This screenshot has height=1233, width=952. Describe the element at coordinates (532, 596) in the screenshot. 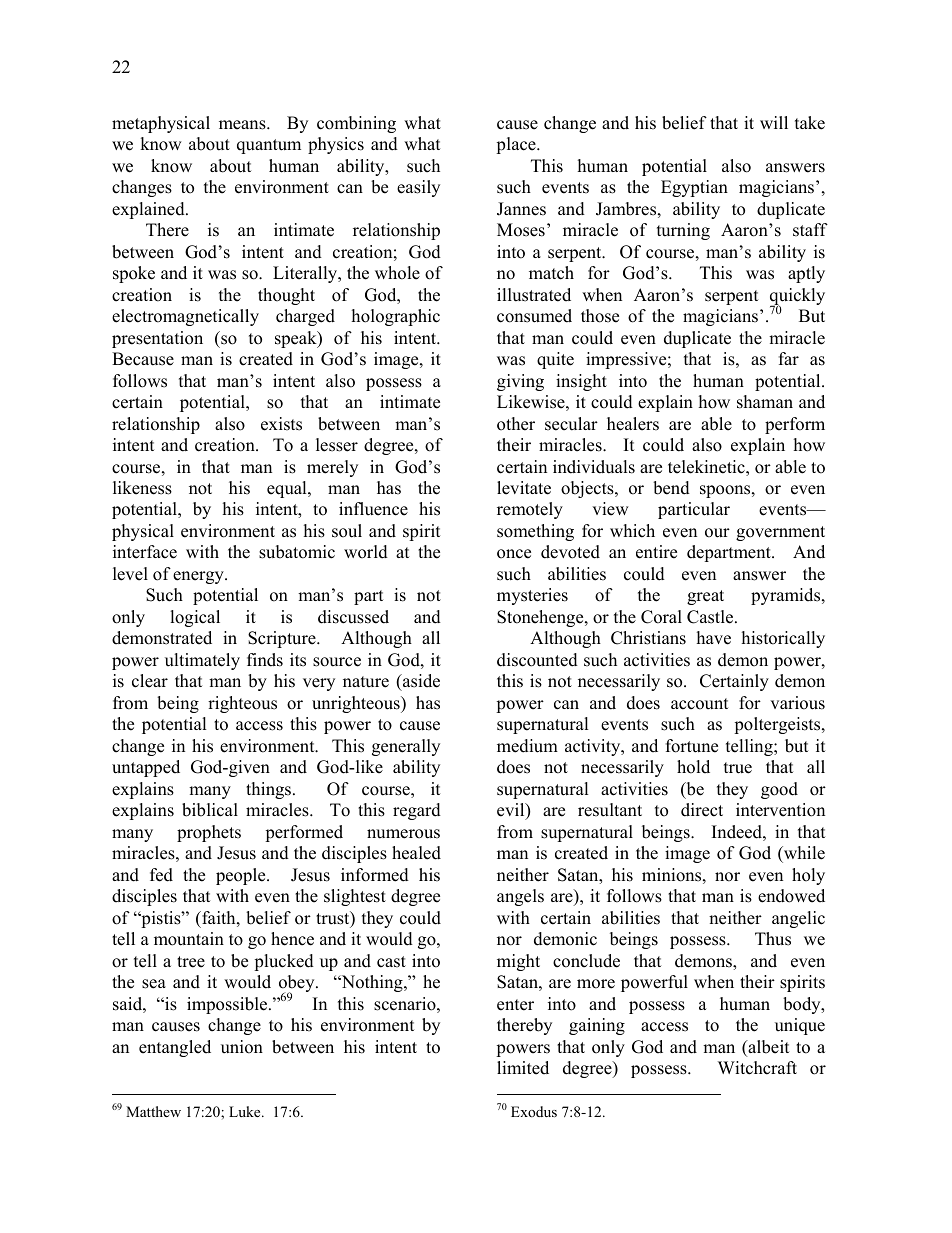

I see `mysteries` at that location.
